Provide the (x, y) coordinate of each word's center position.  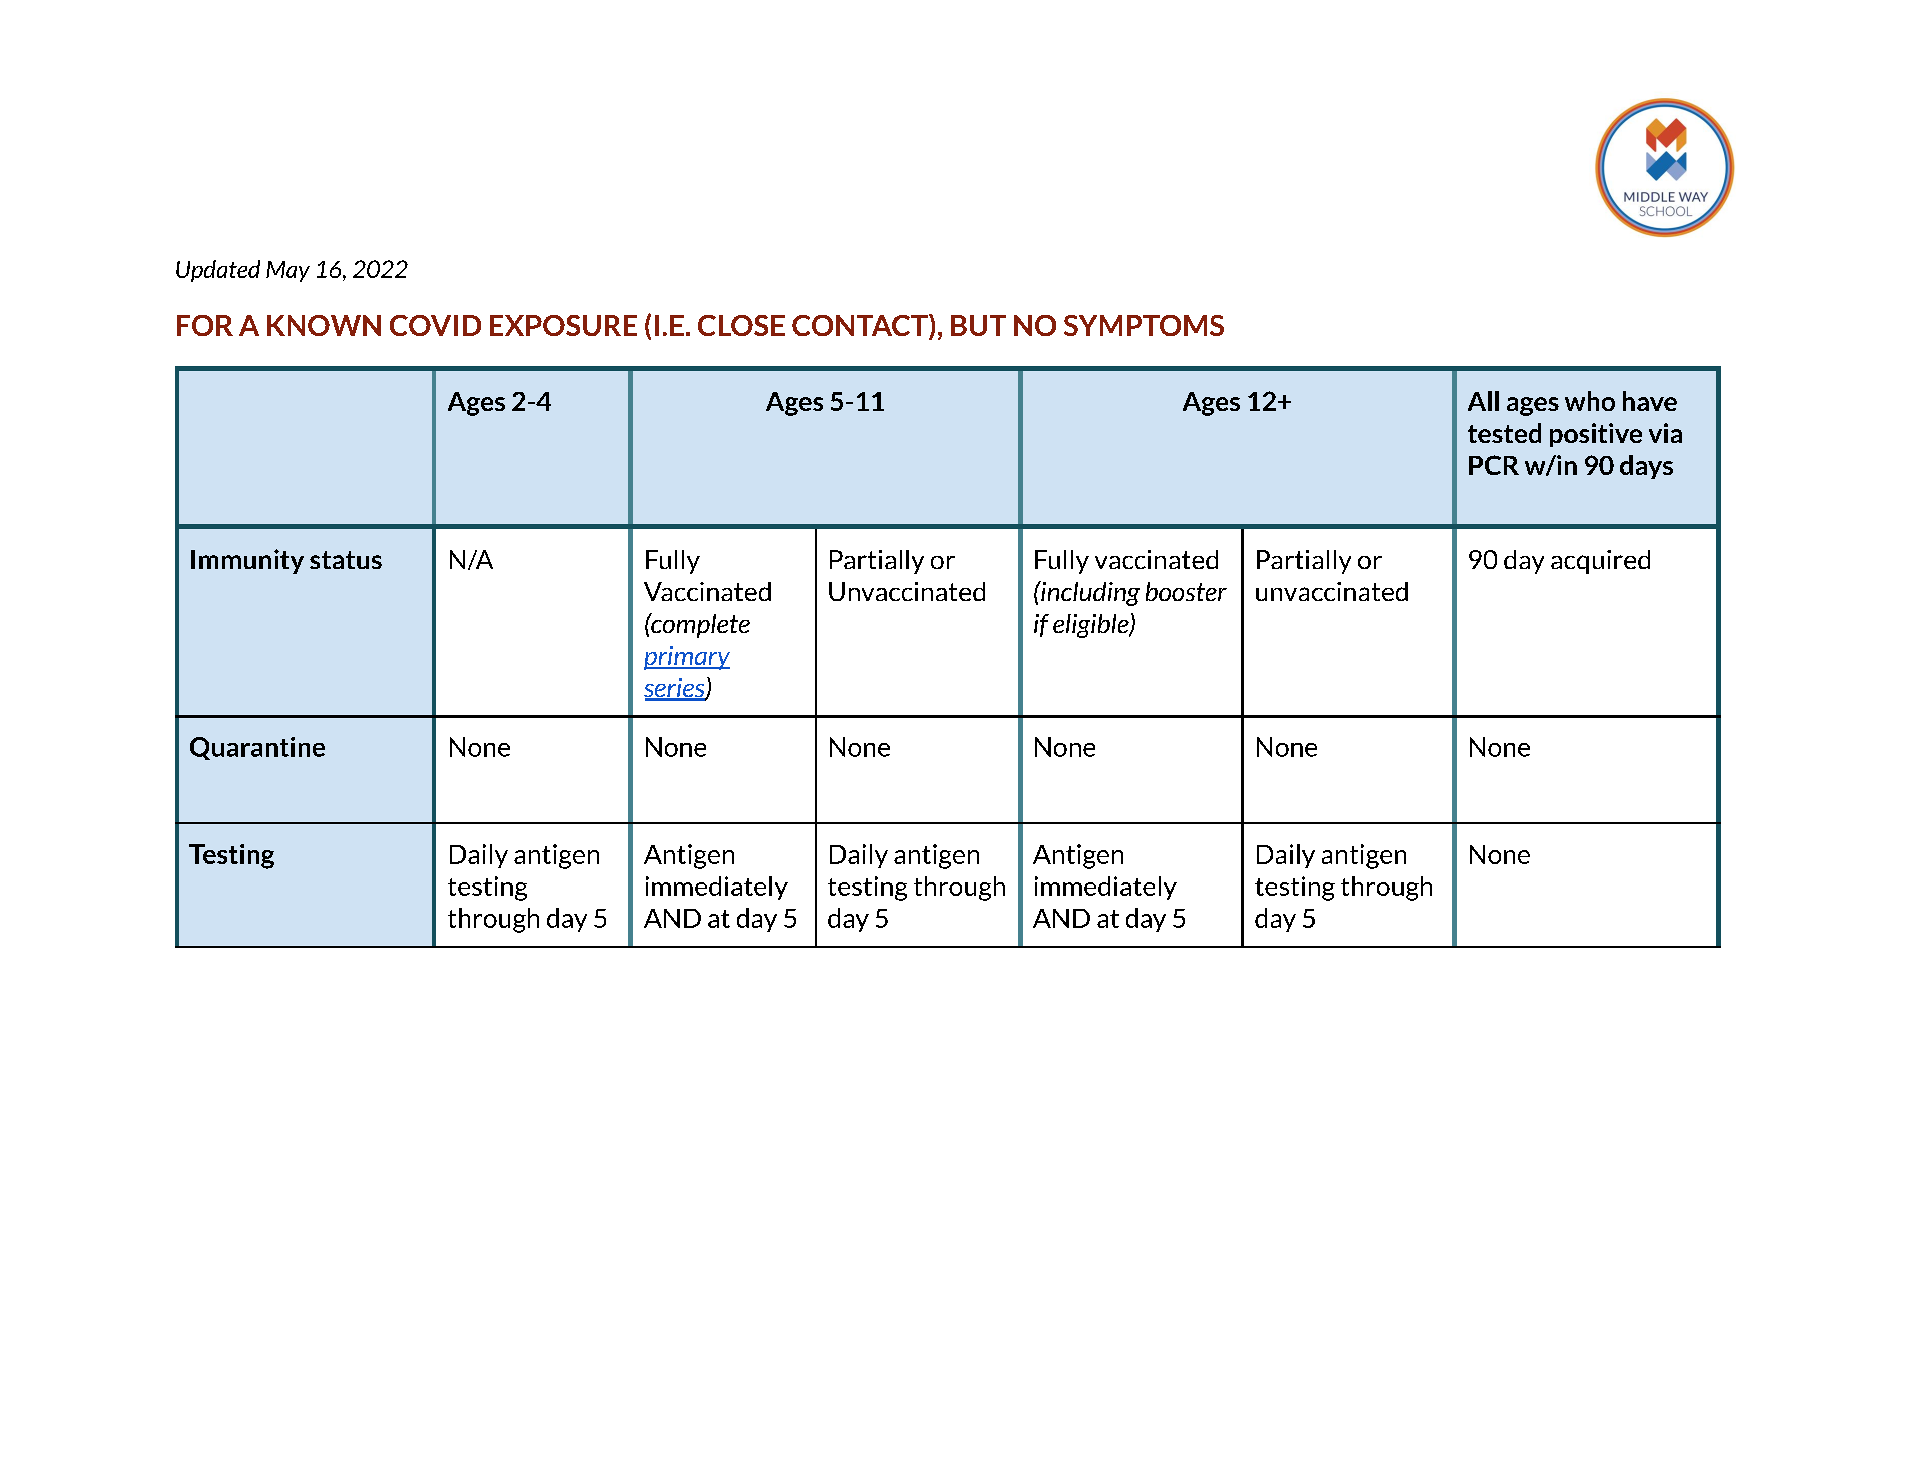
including (1089, 593)
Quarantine (257, 748)
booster (1186, 591)
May (288, 271)
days (1646, 467)
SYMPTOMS (1144, 325)
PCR (1494, 465)
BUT (978, 325)
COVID (435, 325)
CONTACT (861, 326)
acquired (1600, 562)
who (1590, 401)
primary (687, 658)
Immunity (247, 561)
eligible (1092, 626)
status (346, 560)
